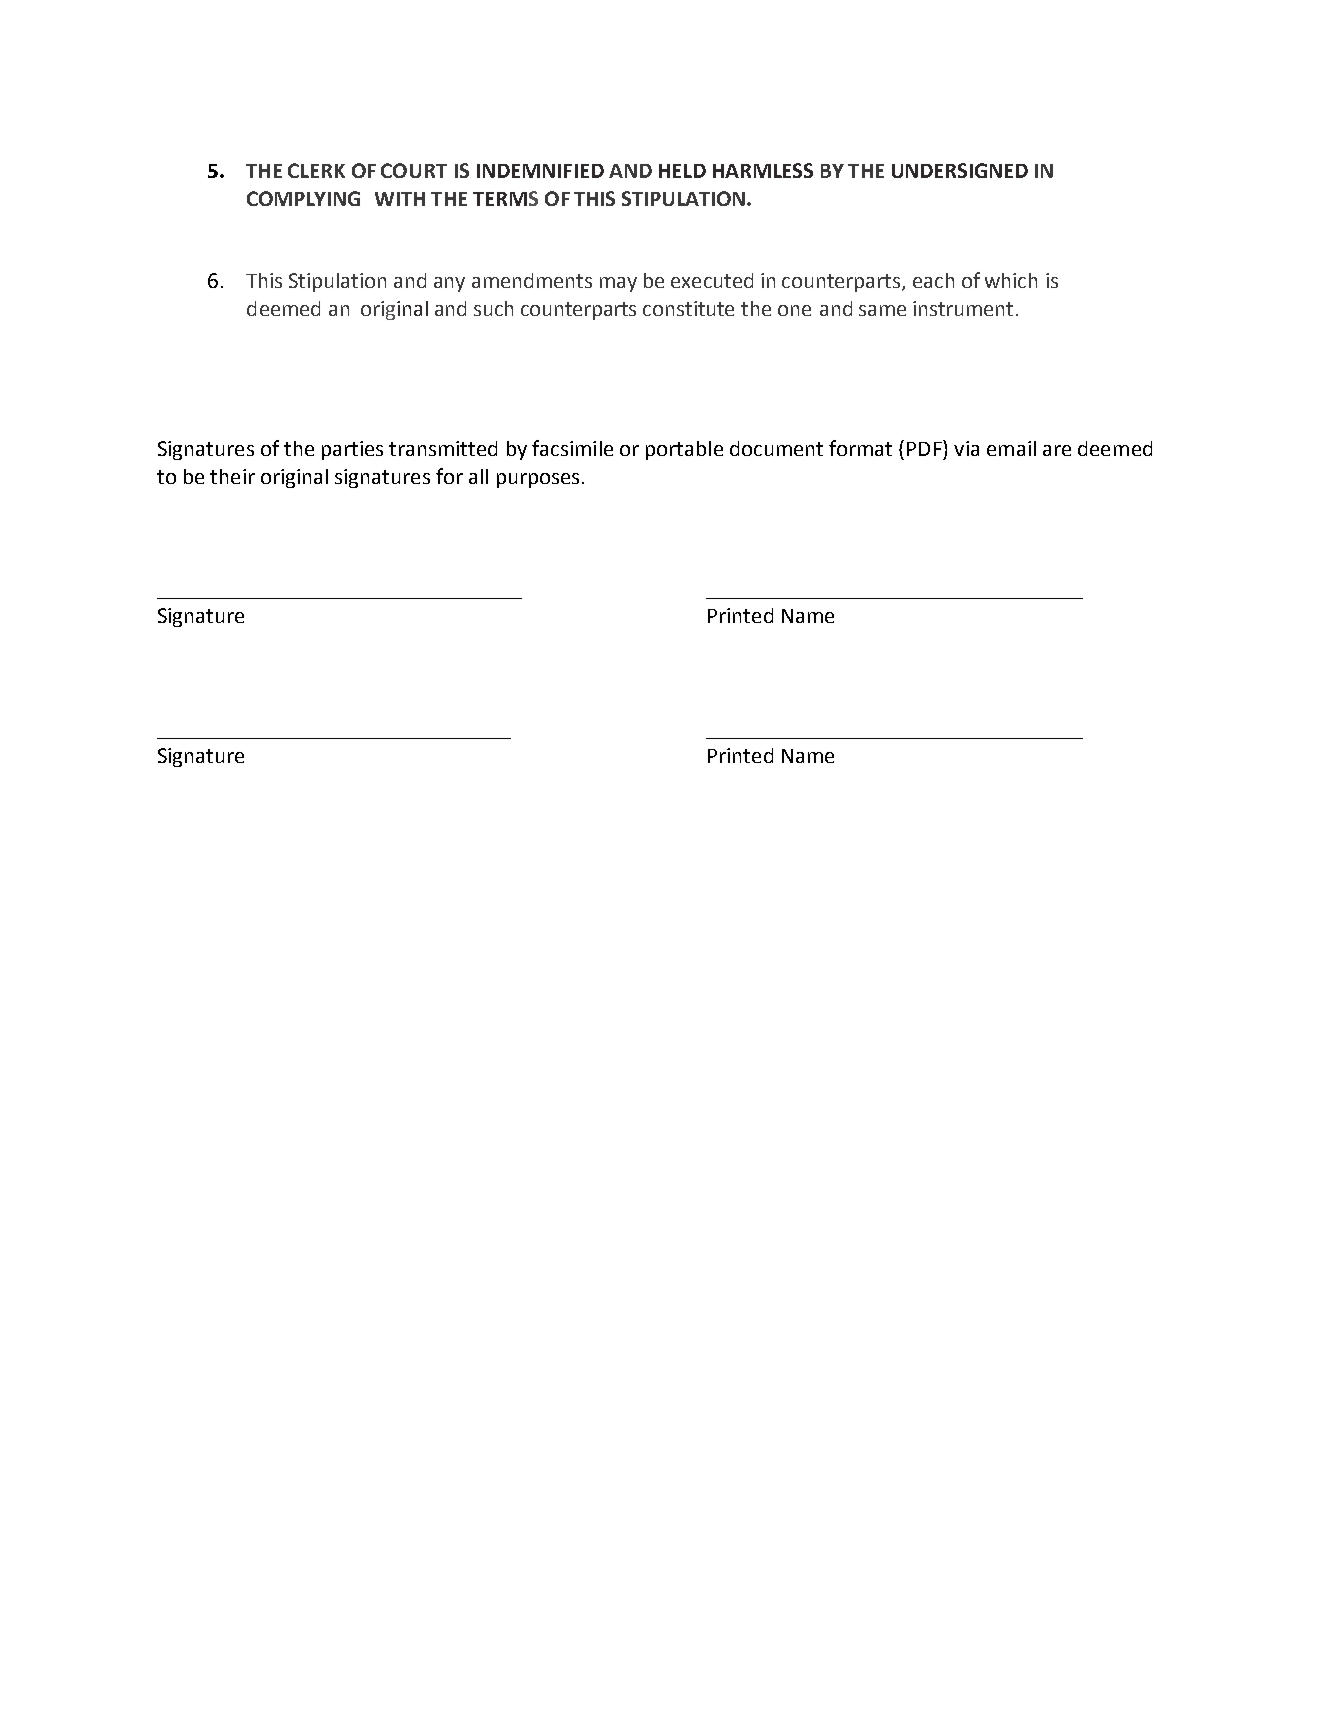 The width and height of the page is (1334, 1726). What do you see at coordinates (682, 171) in the page?
I see `HELD` at bounding box center [682, 171].
